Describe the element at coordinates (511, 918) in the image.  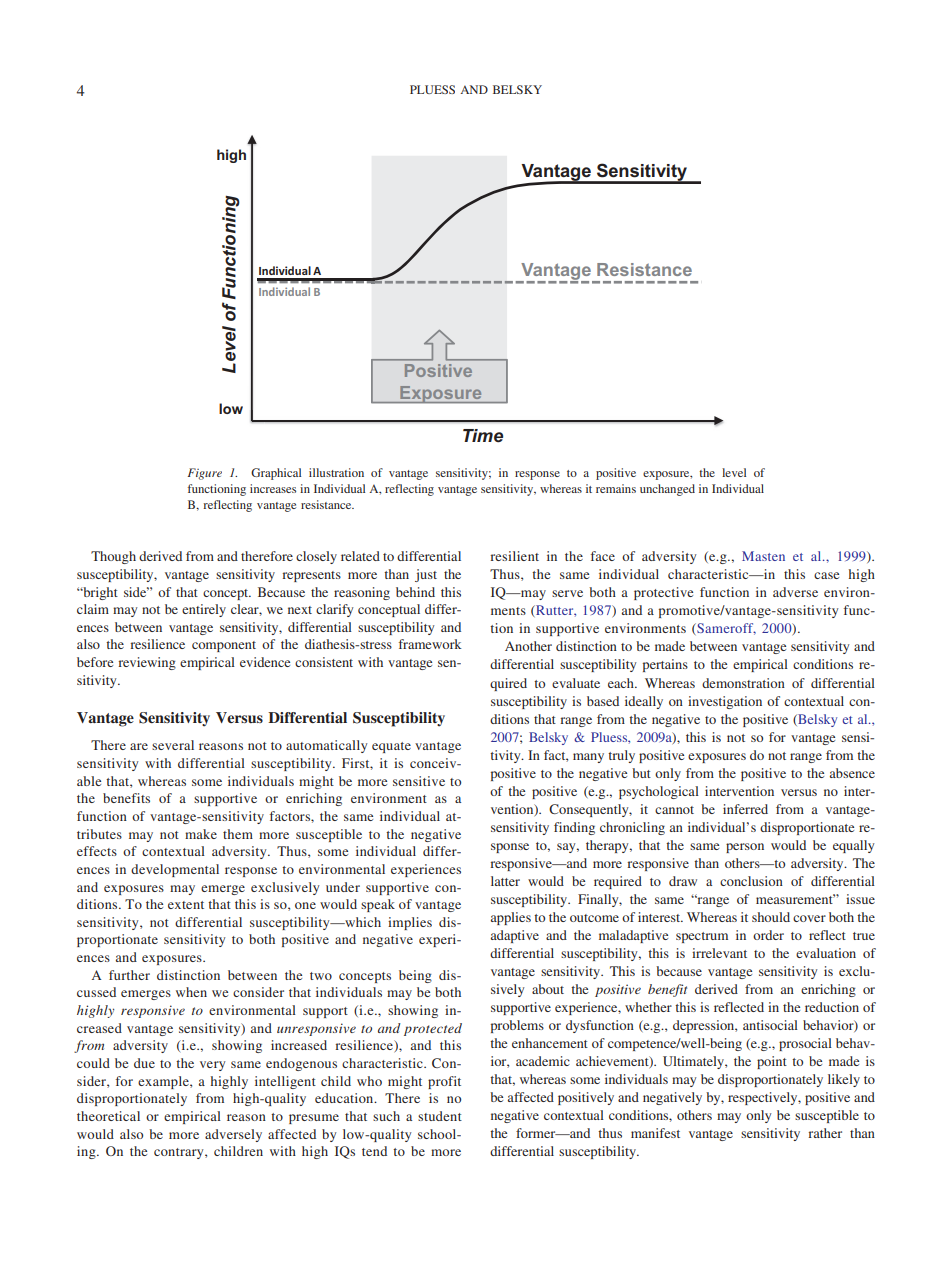
I see `applies` at that location.
